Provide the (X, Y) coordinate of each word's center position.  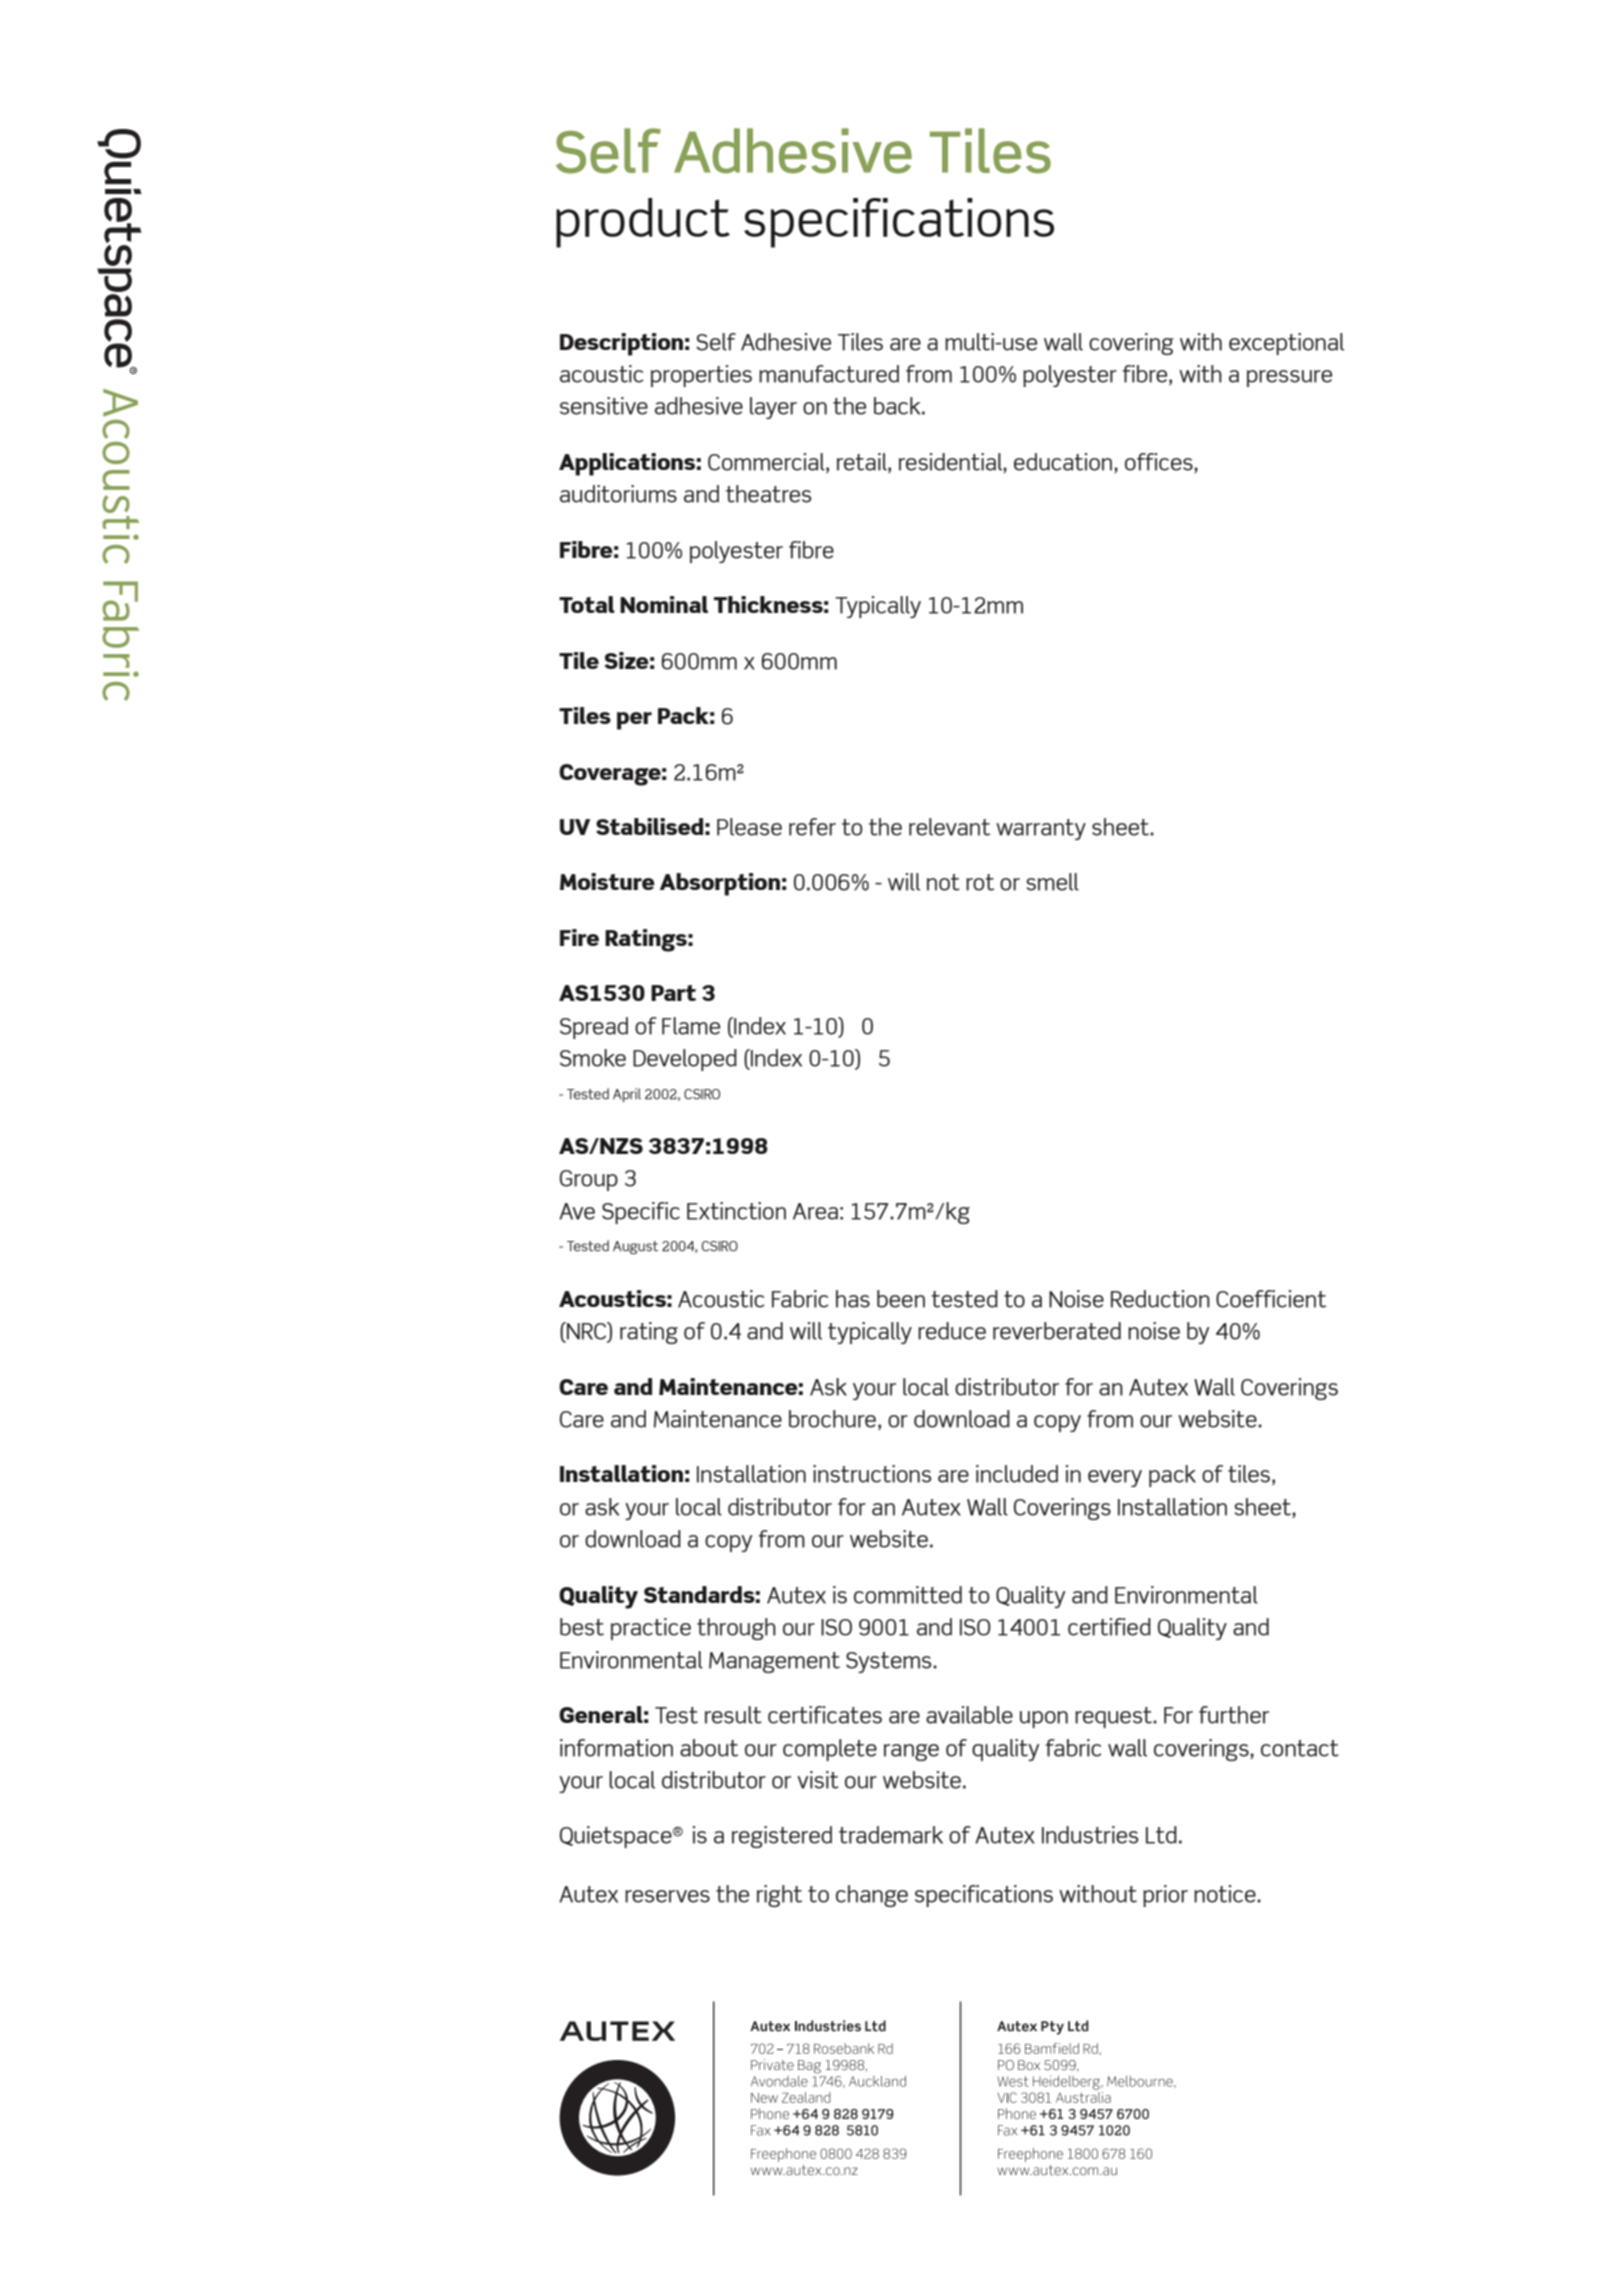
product (643, 223)
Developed (685, 1060)
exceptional (1286, 344)
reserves (667, 1896)
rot (980, 882)
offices (1160, 463)
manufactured (829, 374)
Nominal (664, 604)
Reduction (1160, 1299)
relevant (949, 827)
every (1115, 1478)
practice (651, 1629)
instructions (872, 1474)
